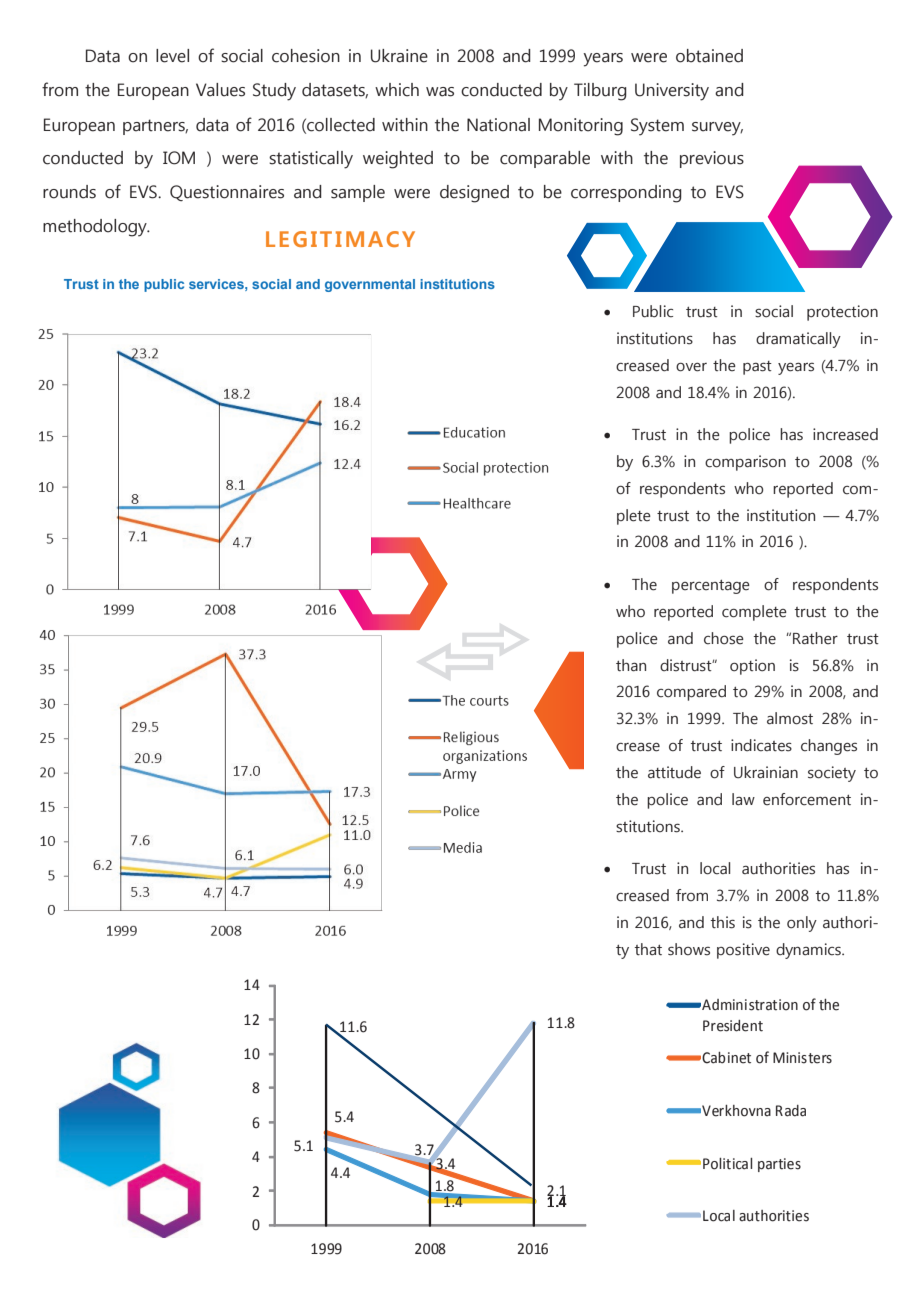  Describe the element at coordinates (791, 1111) in the screenshot. I see `Rada` at that location.
